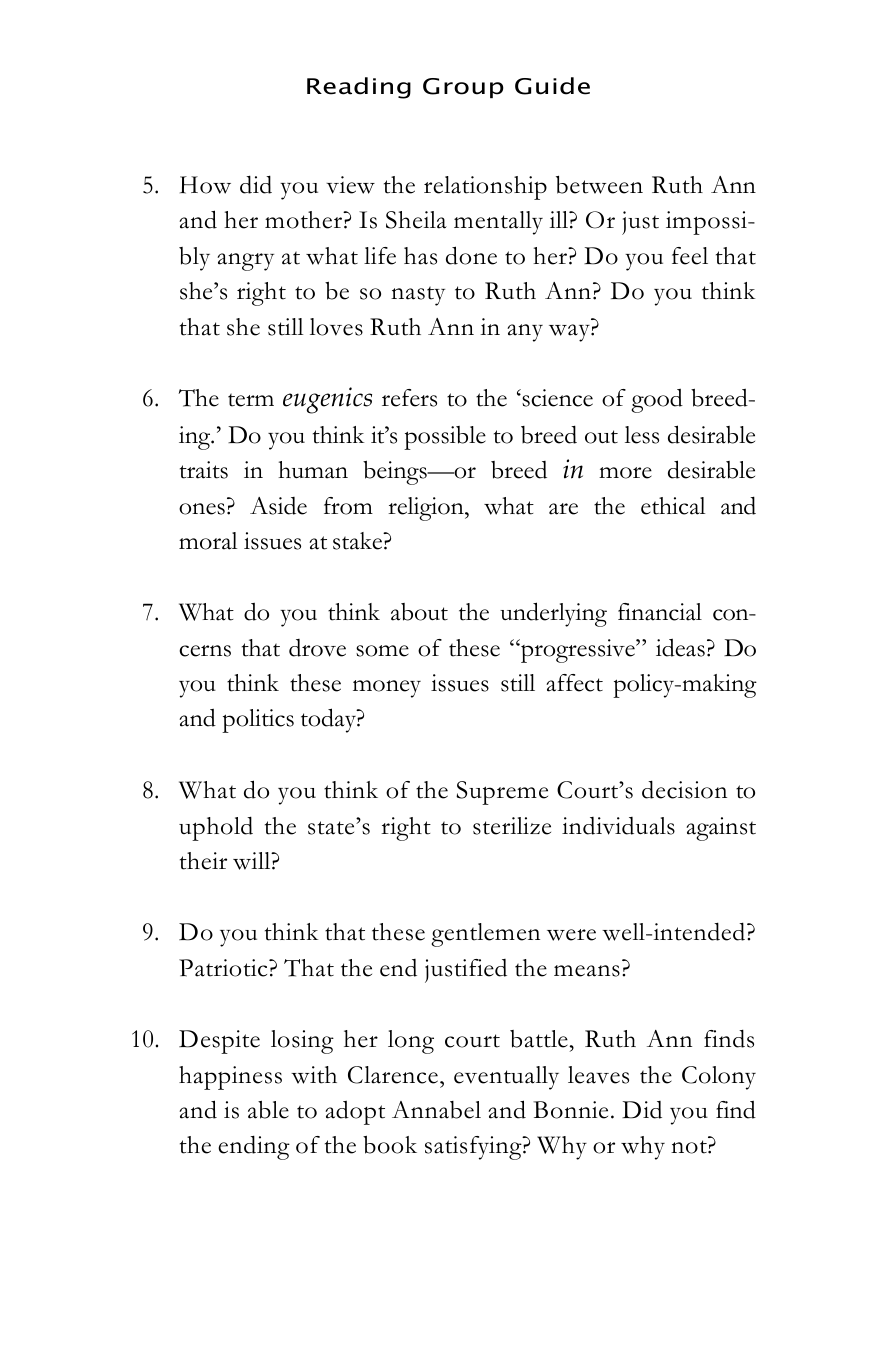 Image resolution: width=896 pixels, height=1366 pixels. What do you see at coordinates (254, 1147) in the screenshot?
I see `ending` at bounding box center [254, 1147].
